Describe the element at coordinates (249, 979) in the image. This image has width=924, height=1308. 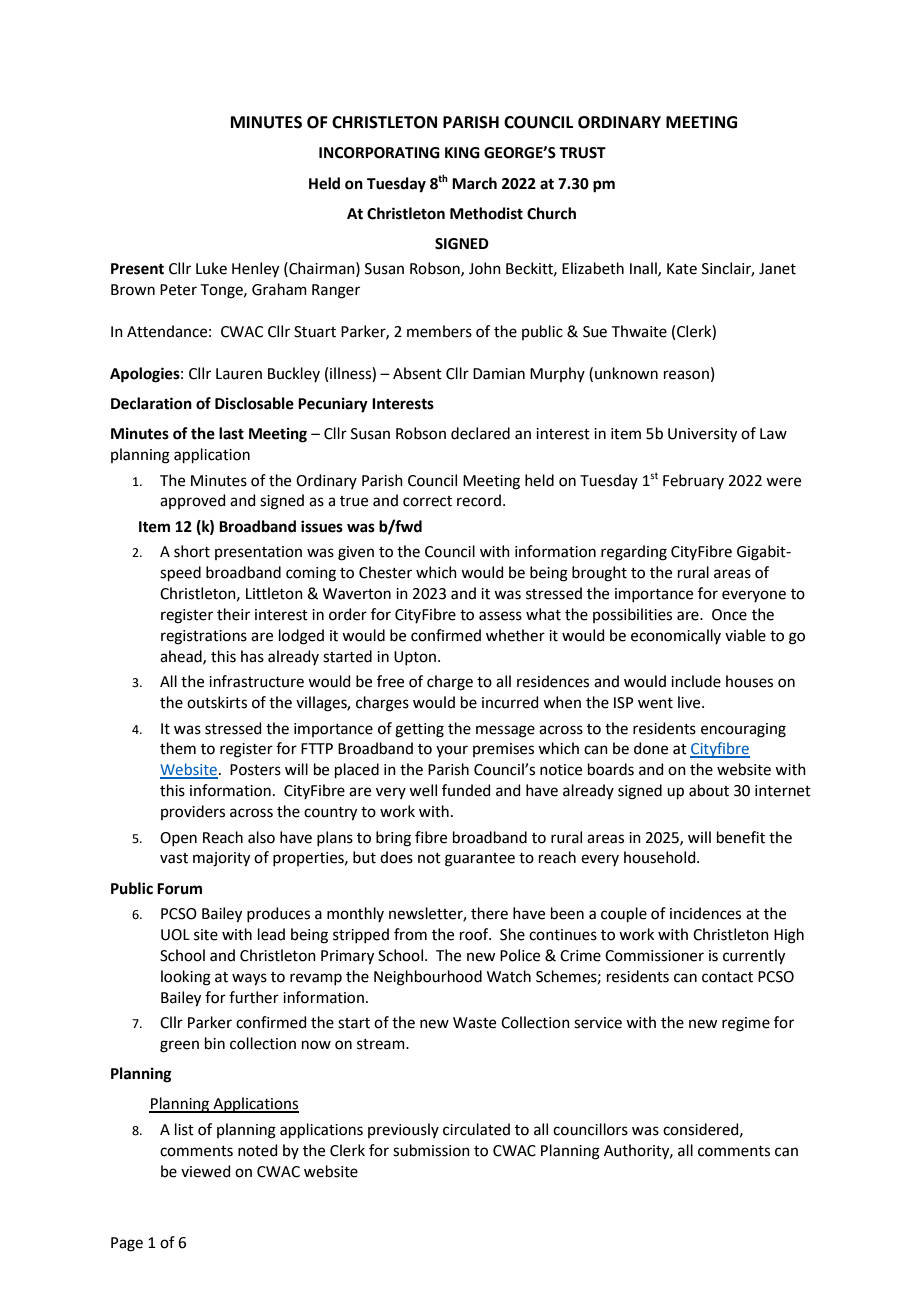
I see `ways` at that location.
